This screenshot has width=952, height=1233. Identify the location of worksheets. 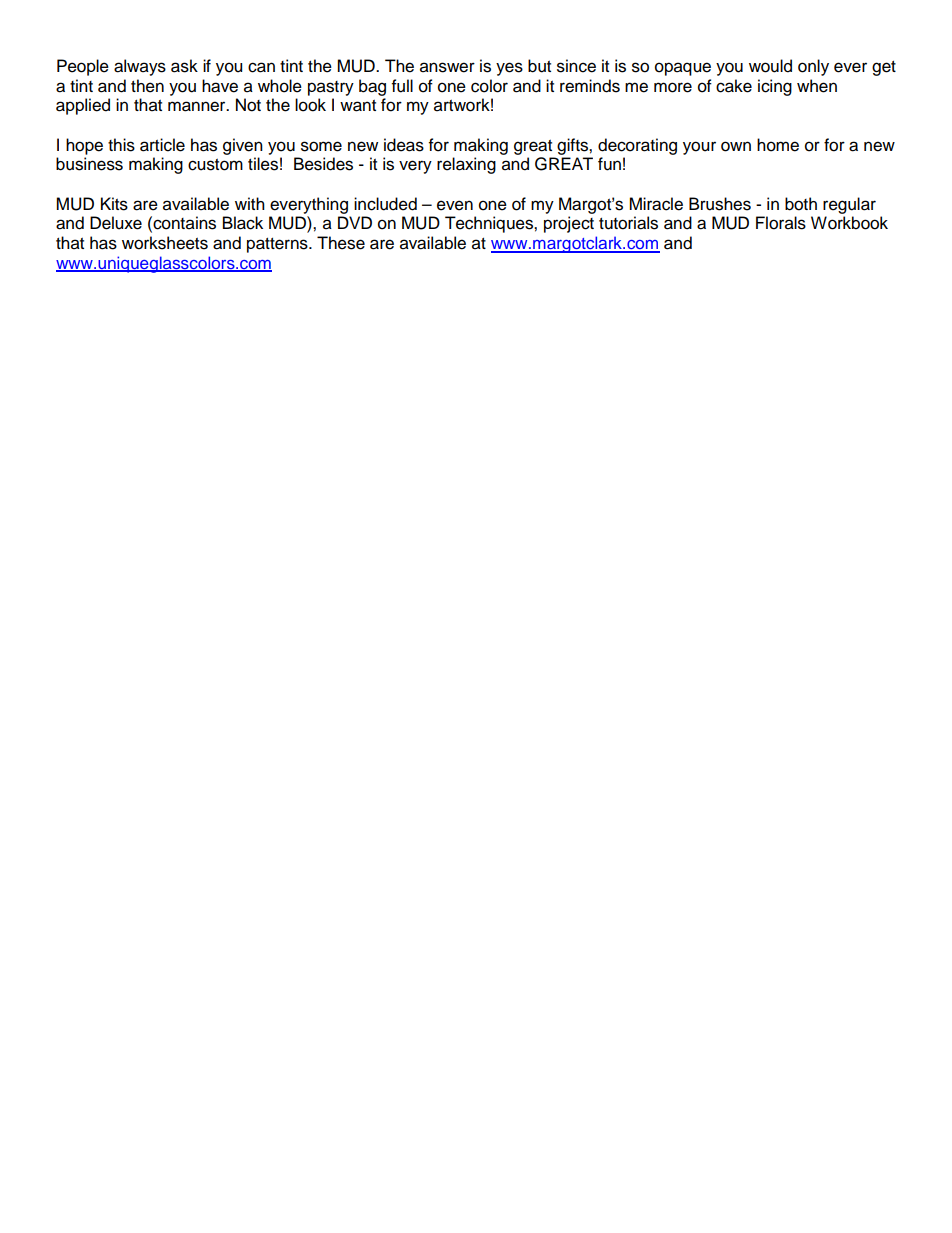
(165, 243).
